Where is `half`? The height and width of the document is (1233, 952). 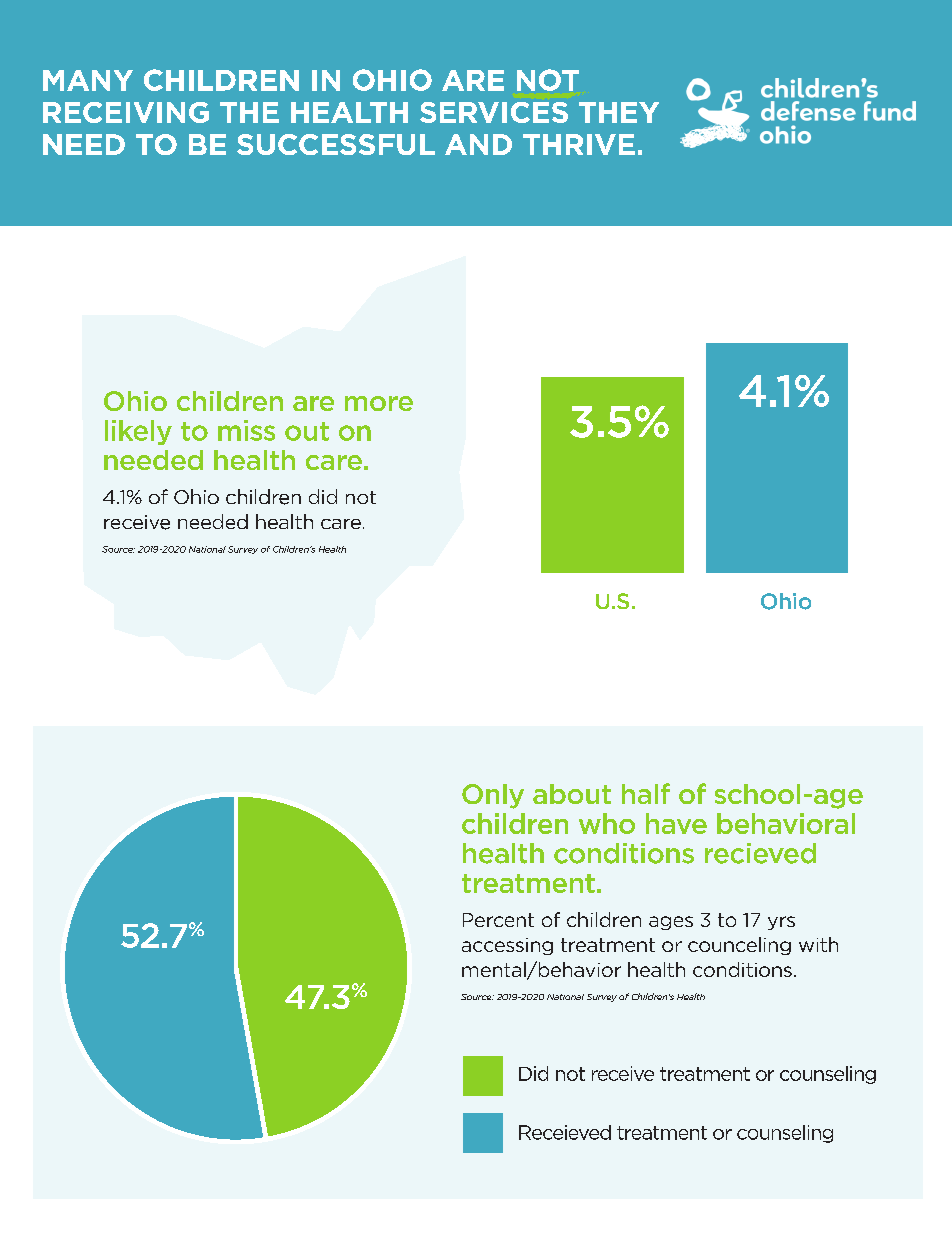
half is located at coordinates (646, 793).
